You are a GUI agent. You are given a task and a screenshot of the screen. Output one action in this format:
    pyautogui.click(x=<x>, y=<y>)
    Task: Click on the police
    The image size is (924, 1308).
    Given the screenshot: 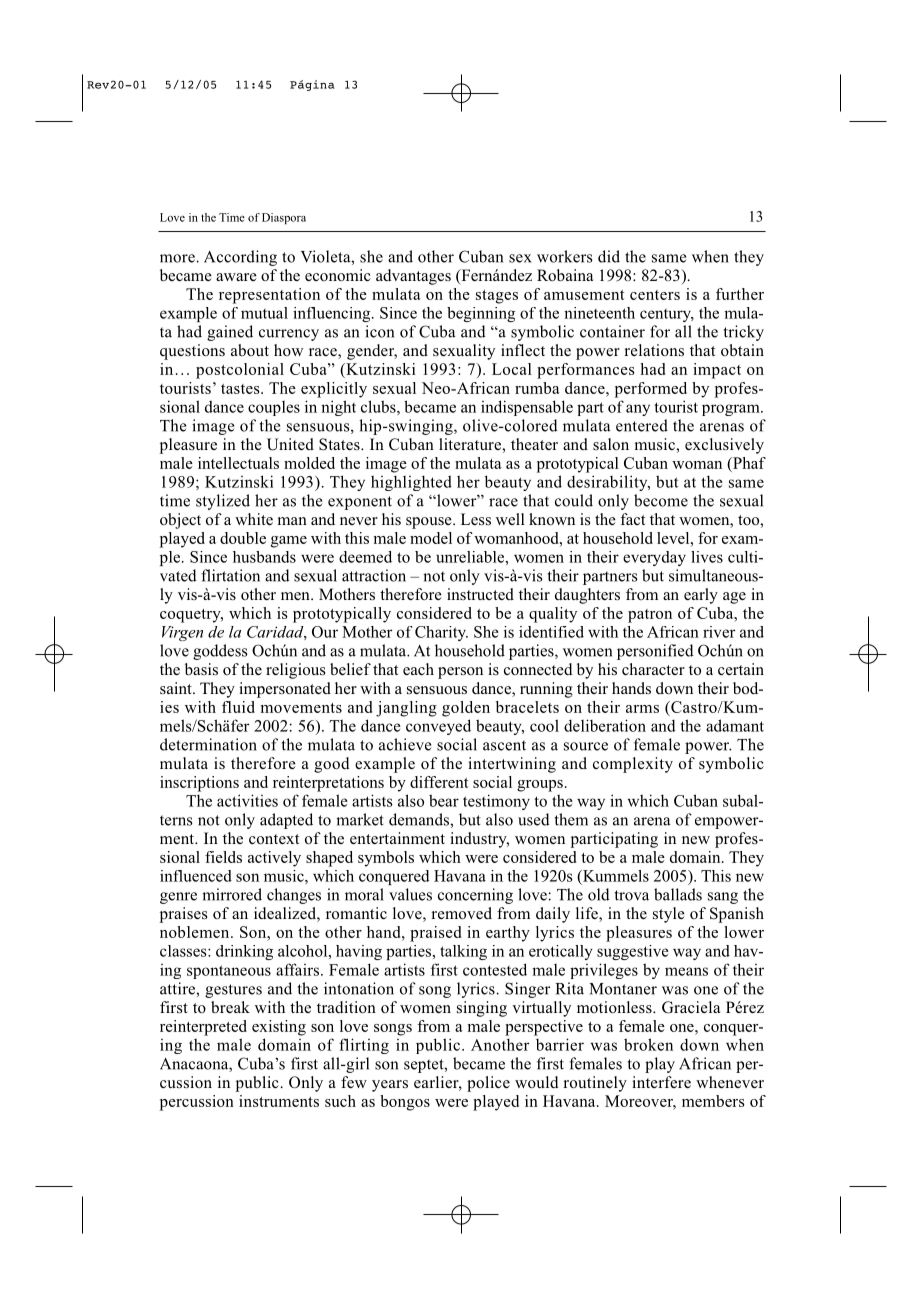 What is the action you would take?
    pyautogui.click(x=488, y=1084)
